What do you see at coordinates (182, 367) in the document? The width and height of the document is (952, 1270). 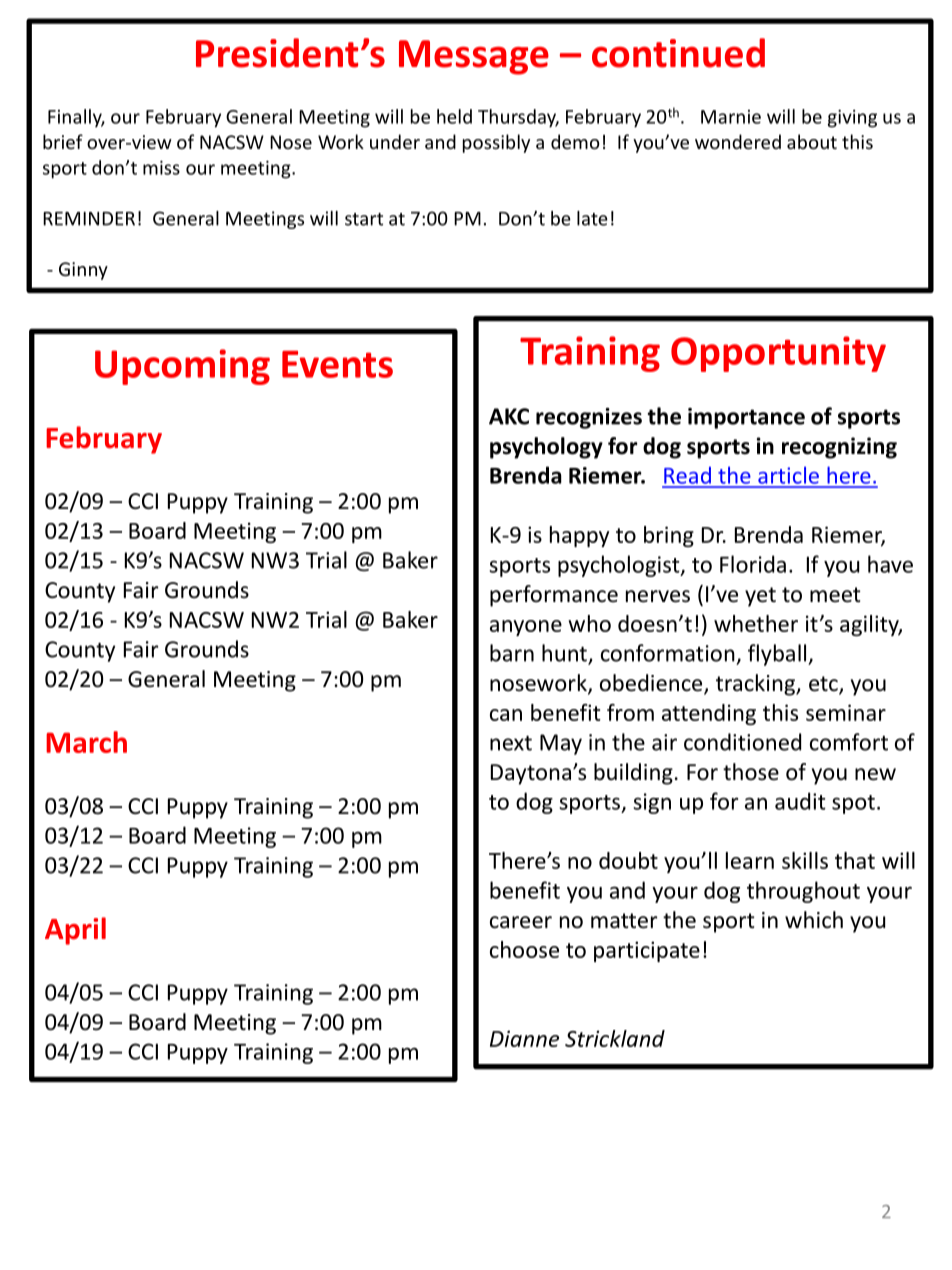 I see `Upcoming` at bounding box center [182, 367].
